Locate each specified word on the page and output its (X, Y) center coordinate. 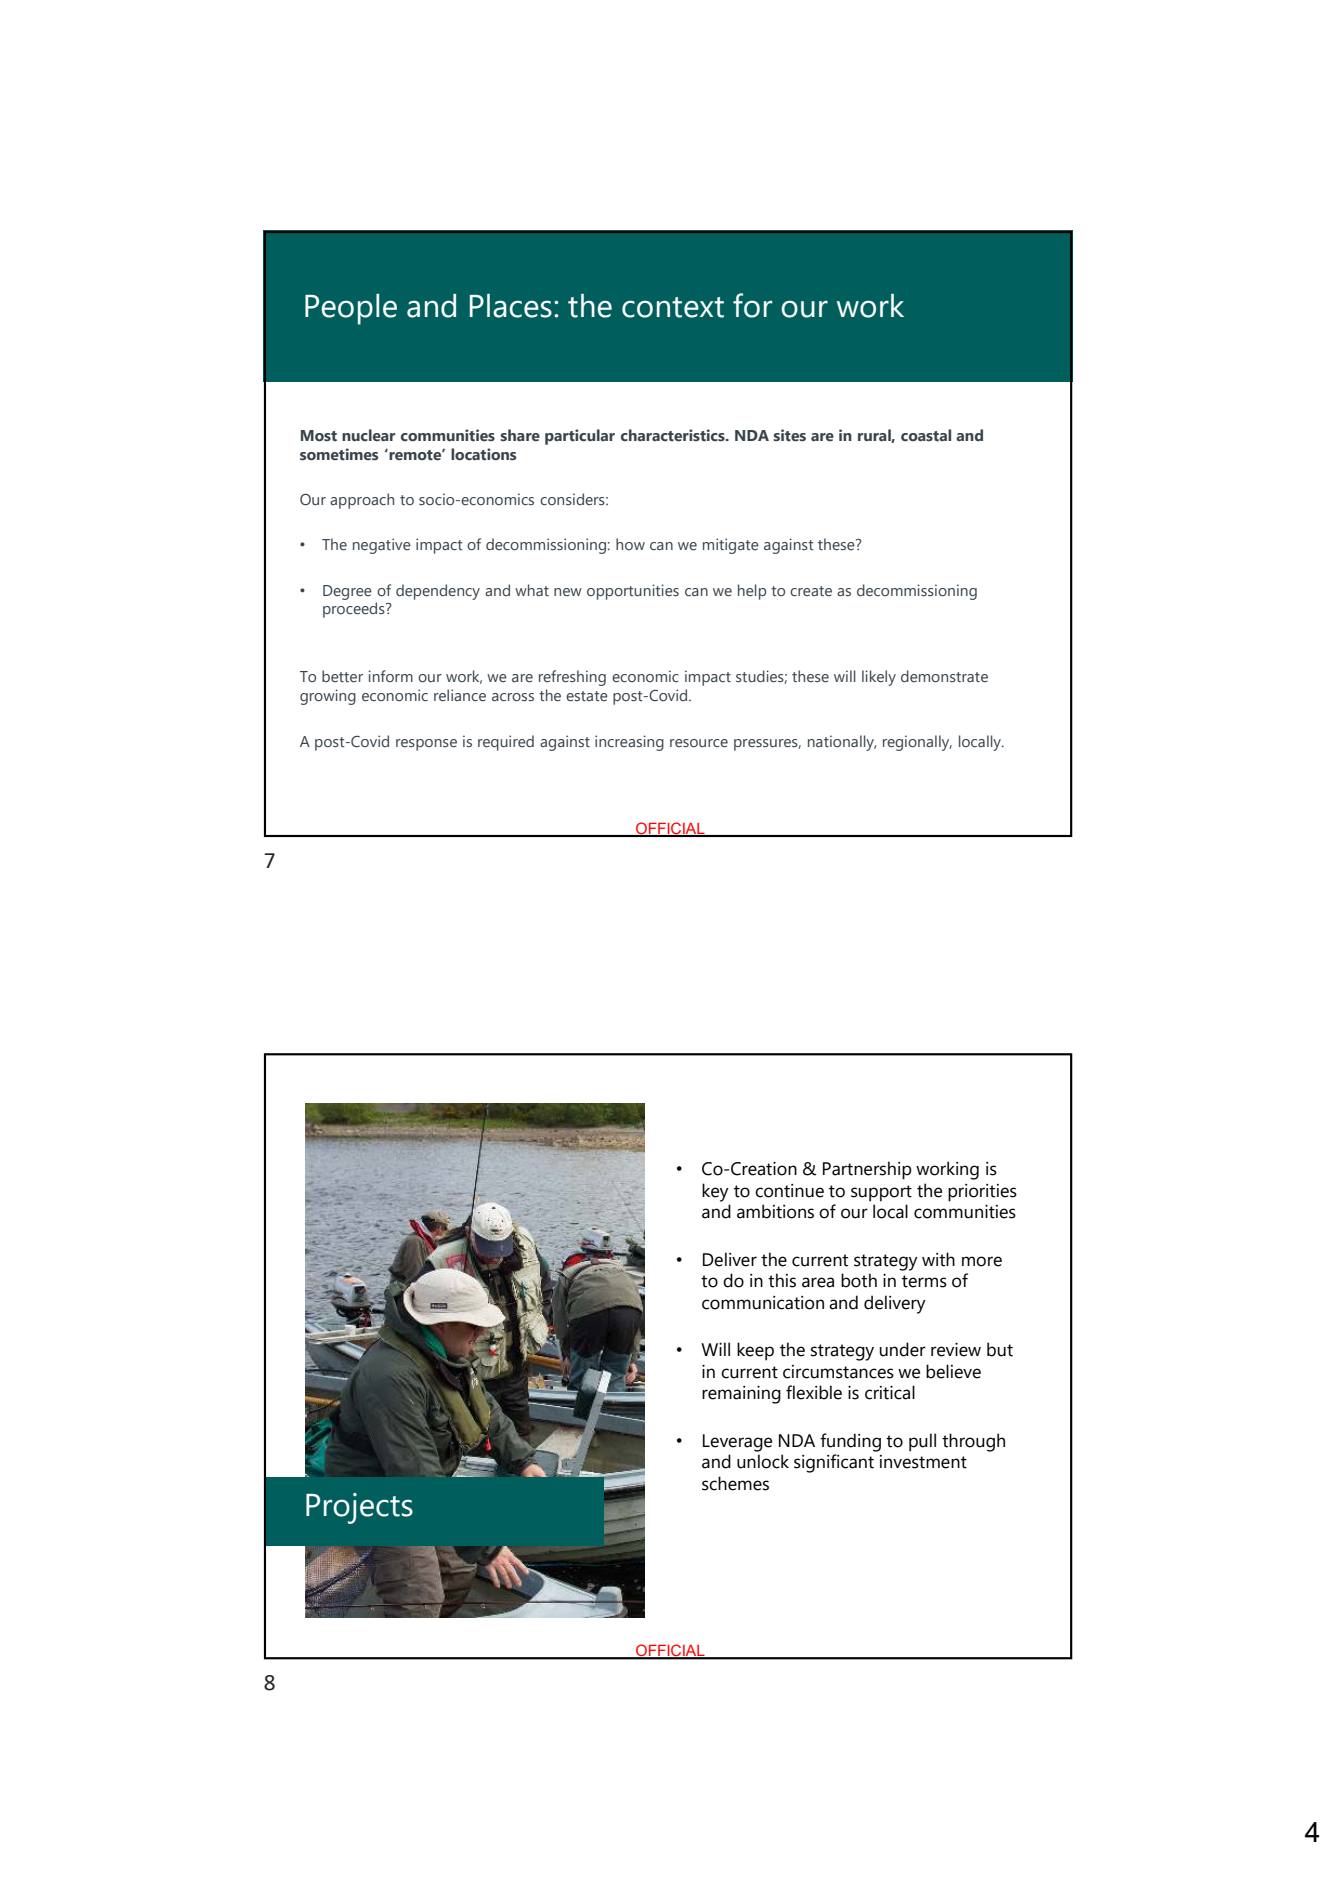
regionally (917, 743)
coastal (926, 435)
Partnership (867, 1170)
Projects (359, 1508)
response (426, 745)
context (673, 307)
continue (789, 1191)
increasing (629, 743)
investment (923, 1462)
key (715, 1192)
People (351, 309)
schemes (735, 1483)
